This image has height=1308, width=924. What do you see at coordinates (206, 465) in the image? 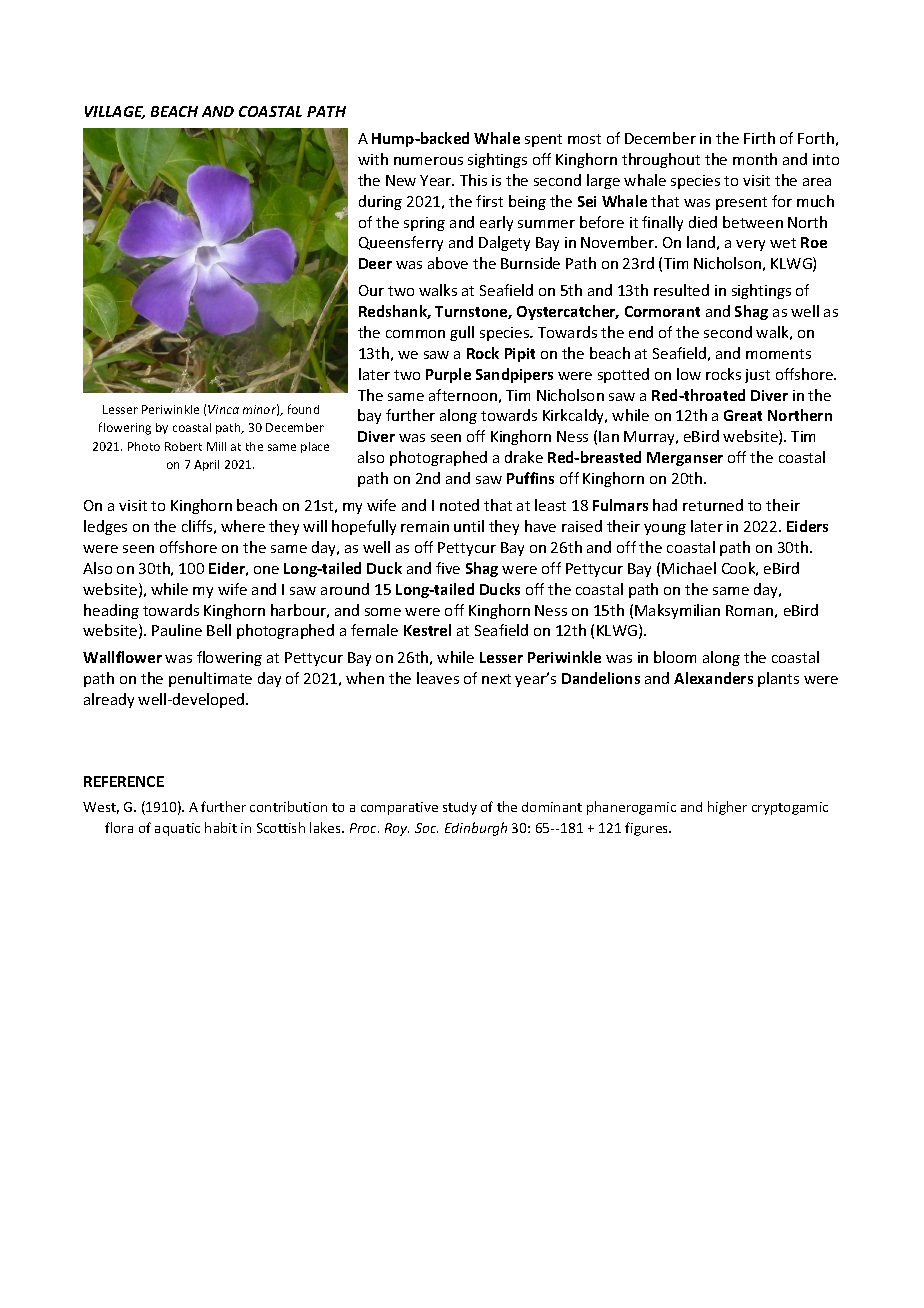
I see `April` at bounding box center [206, 465].
